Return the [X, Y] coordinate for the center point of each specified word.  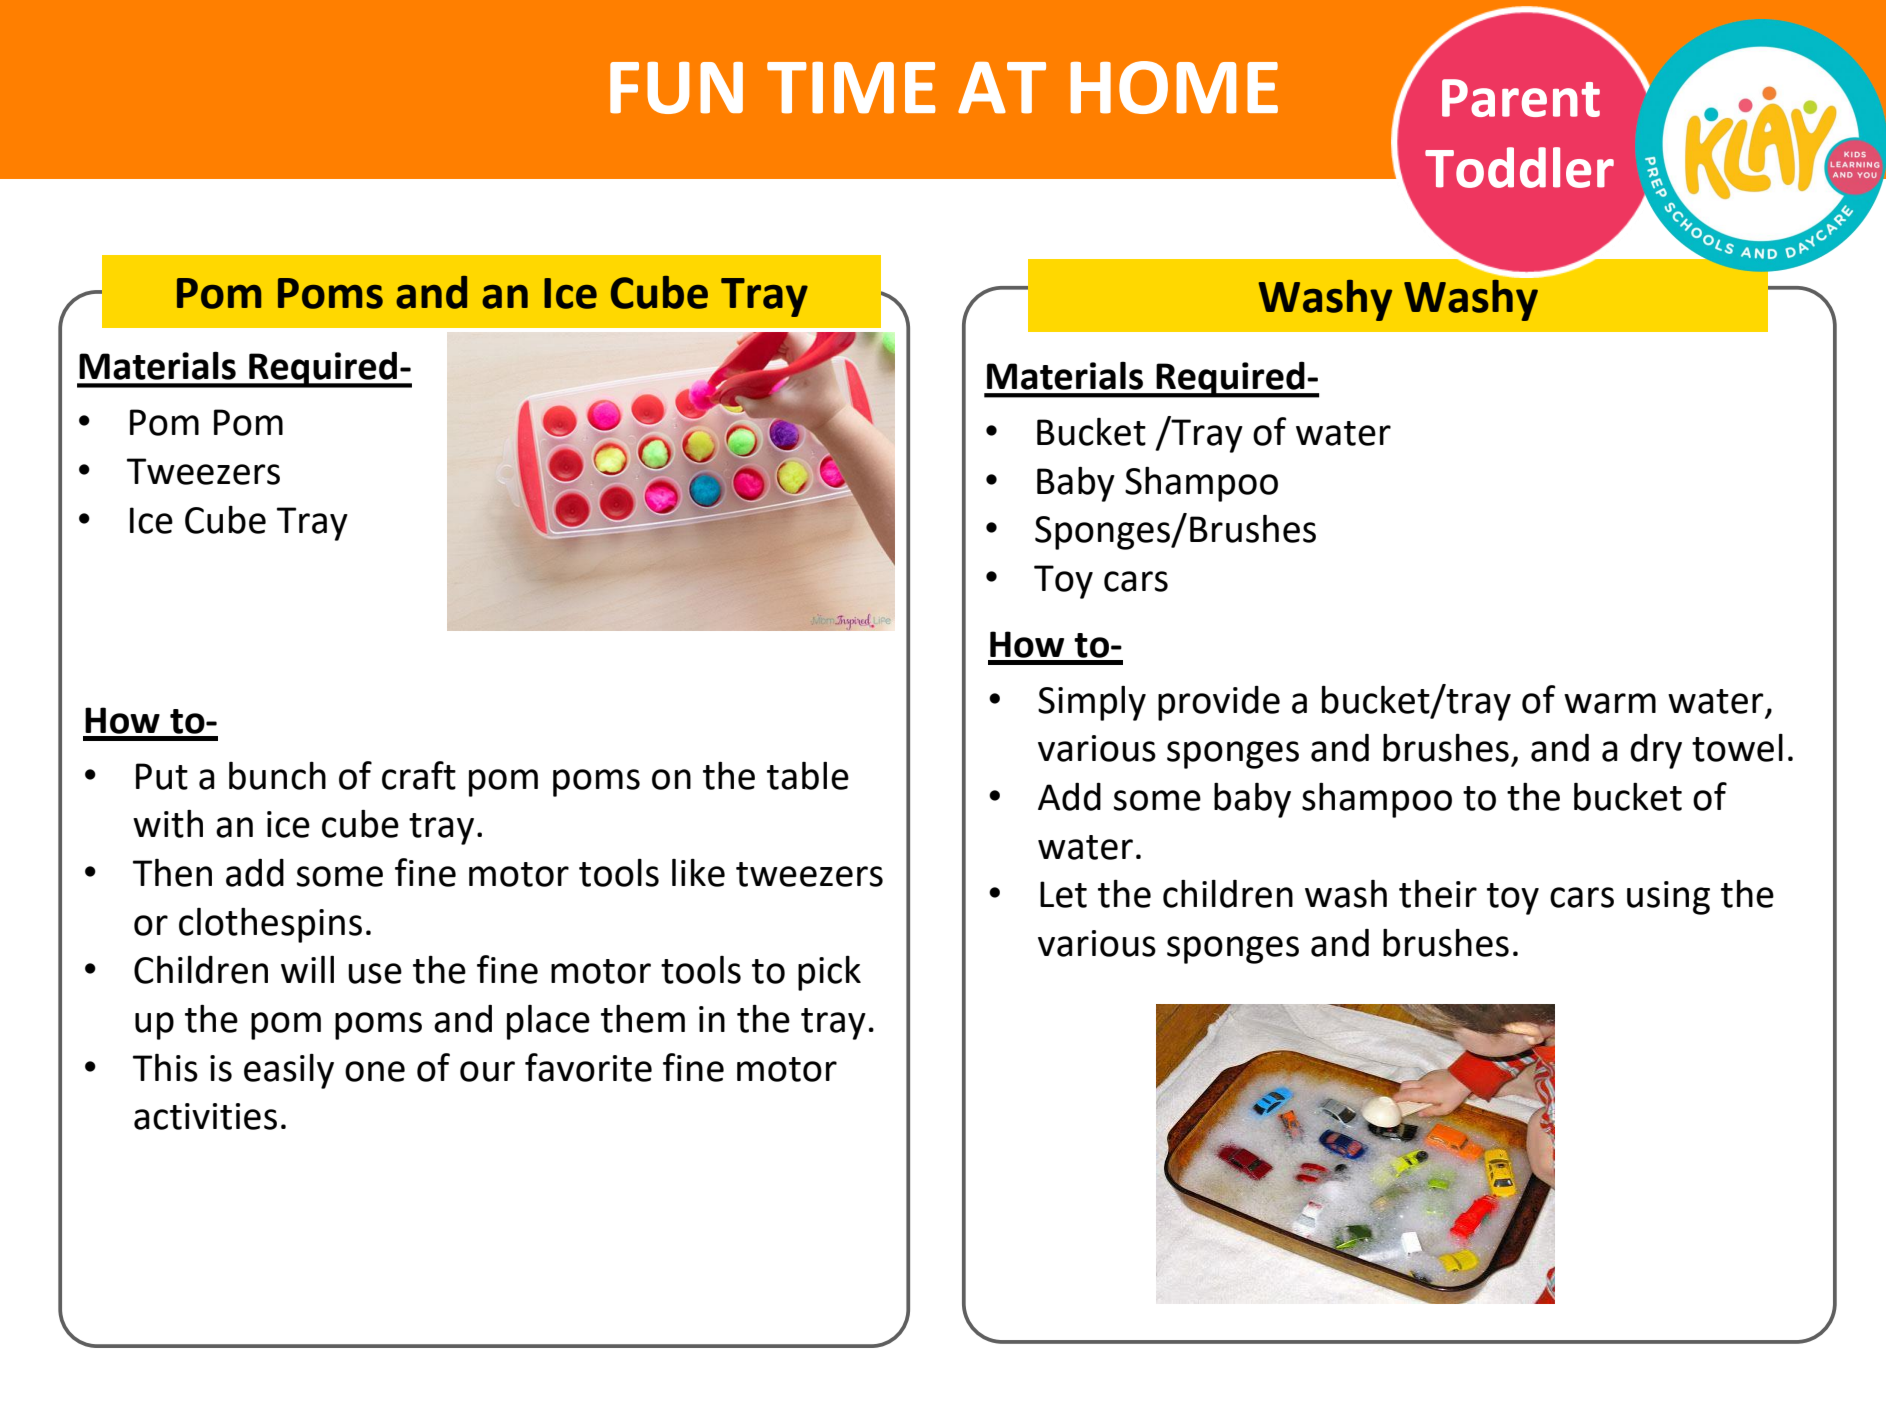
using [1668, 898]
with [168, 823]
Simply [1092, 703]
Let [1063, 894]
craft [419, 775]
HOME [1174, 87]
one [375, 1071]
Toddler [1519, 167]
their [1438, 894]
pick [829, 973]
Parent [1521, 98]
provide [1219, 703]
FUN [676, 88]
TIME [851, 88]
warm [1610, 703]
